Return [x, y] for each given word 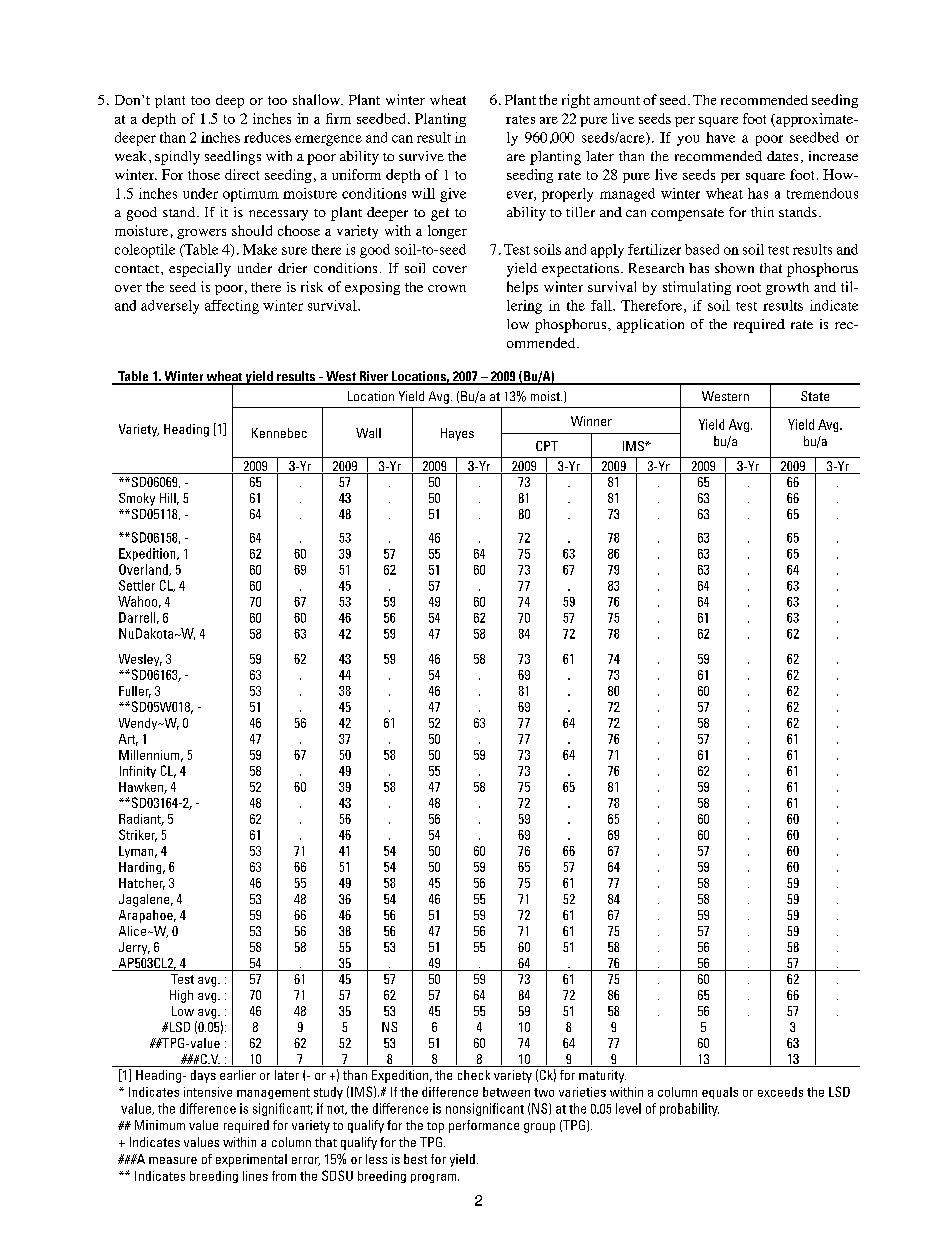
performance [484, 1126]
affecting [232, 307]
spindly [177, 158]
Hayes [457, 434]
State [815, 396]
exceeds [780, 1092]
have [720, 137]
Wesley [140, 660]
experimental [251, 1160]
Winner [591, 421]
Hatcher [142, 884]
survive [421, 156]
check [474, 1075]
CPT [547, 446]
